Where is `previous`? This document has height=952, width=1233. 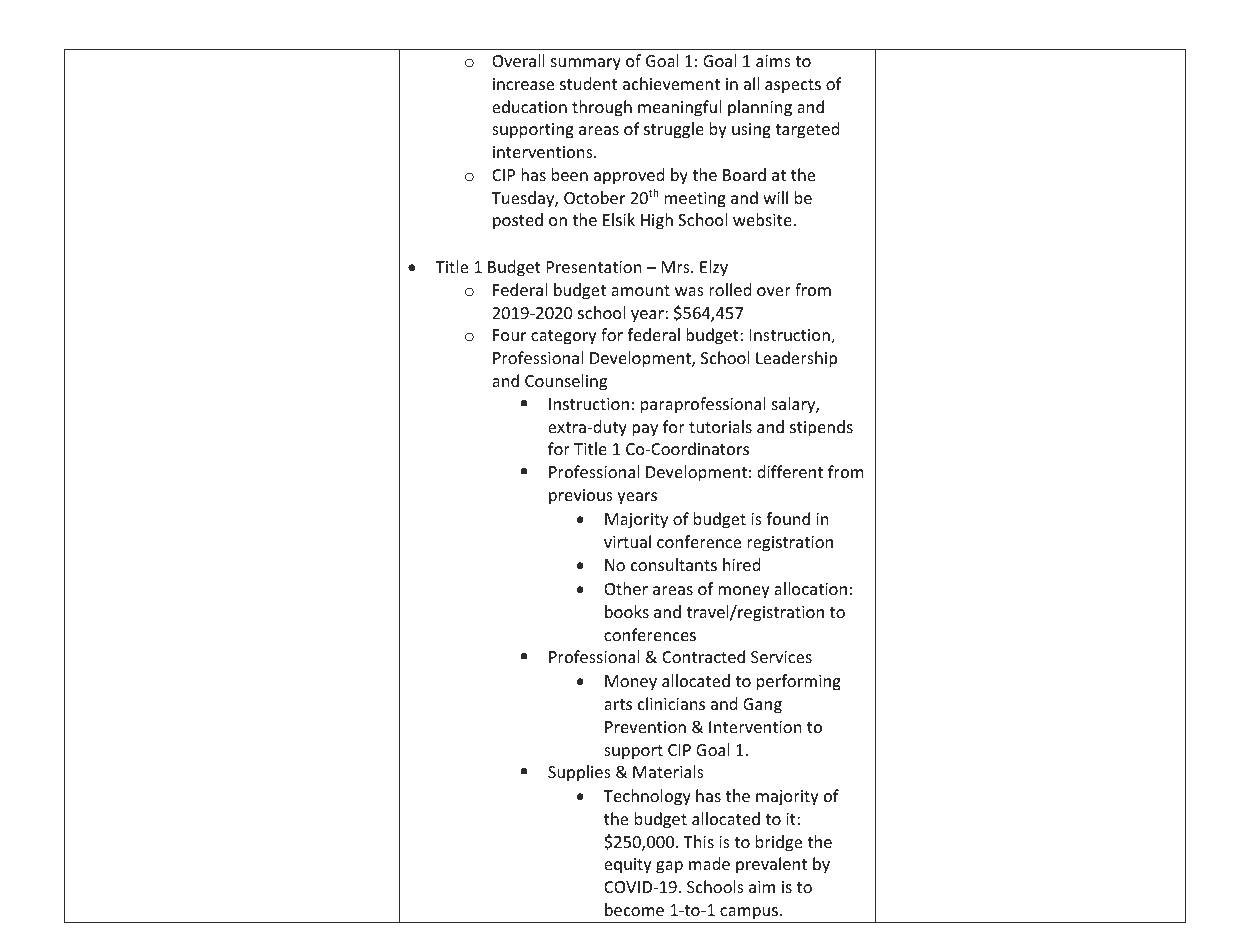
previous is located at coordinates (581, 497).
